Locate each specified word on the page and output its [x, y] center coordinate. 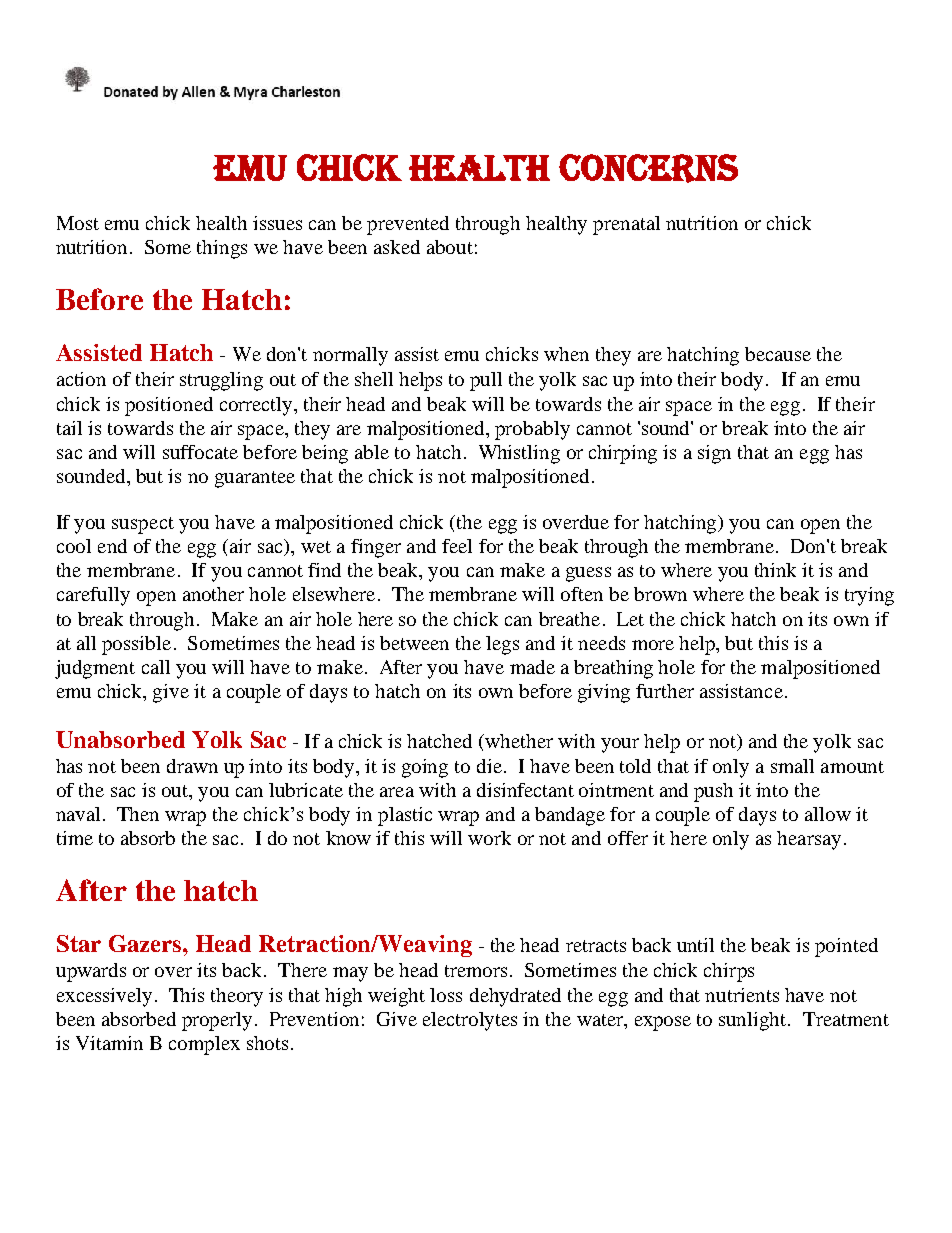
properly [217, 1021]
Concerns [648, 168]
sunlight [754, 1021]
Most [78, 223]
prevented [408, 225]
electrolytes [470, 1021]
